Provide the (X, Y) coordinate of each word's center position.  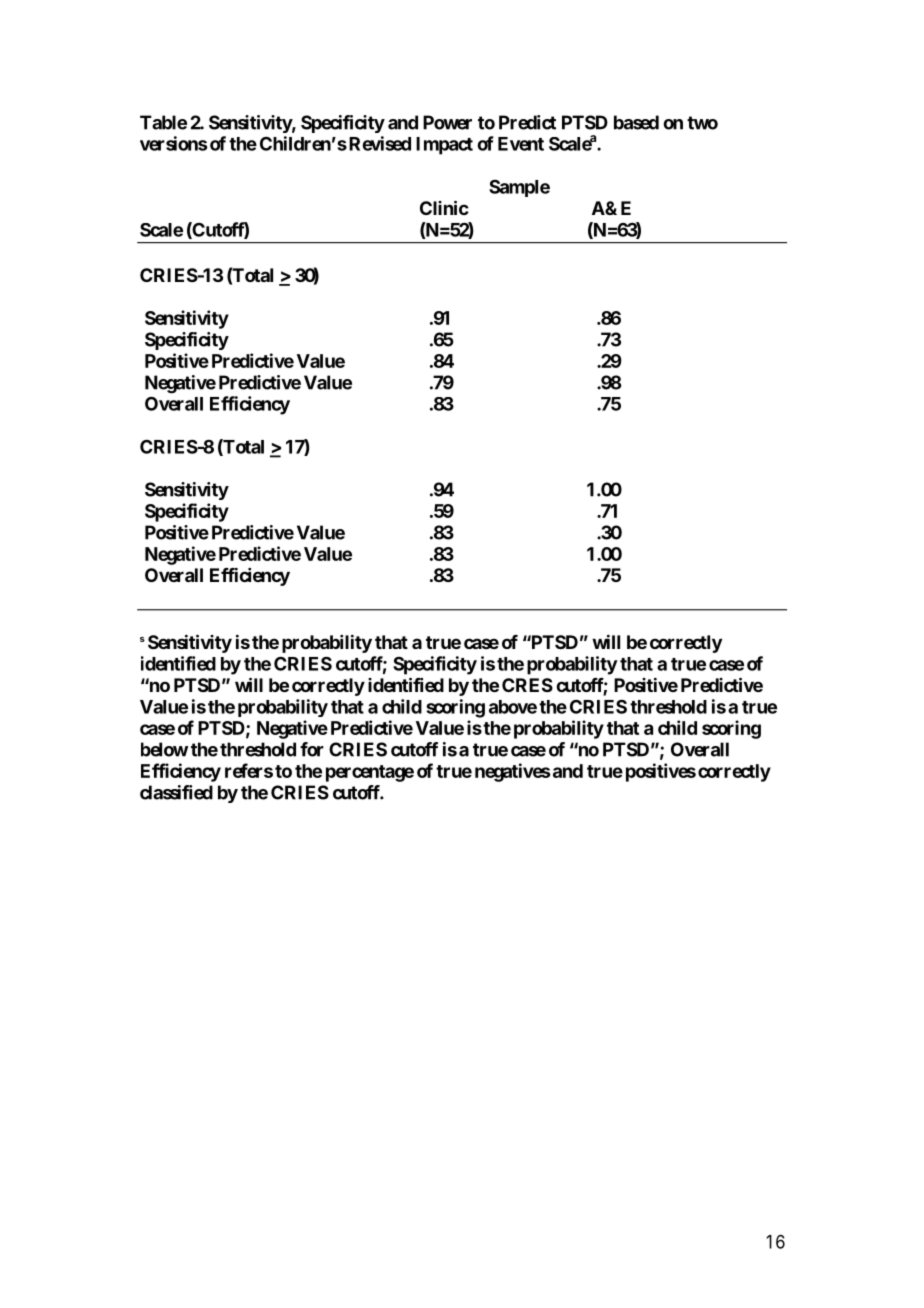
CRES (527, 685)
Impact (444, 146)
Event (521, 144)
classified (176, 792)
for (312, 749)
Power (447, 122)
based (636, 122)
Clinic (444, 207)
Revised (380, 143)
